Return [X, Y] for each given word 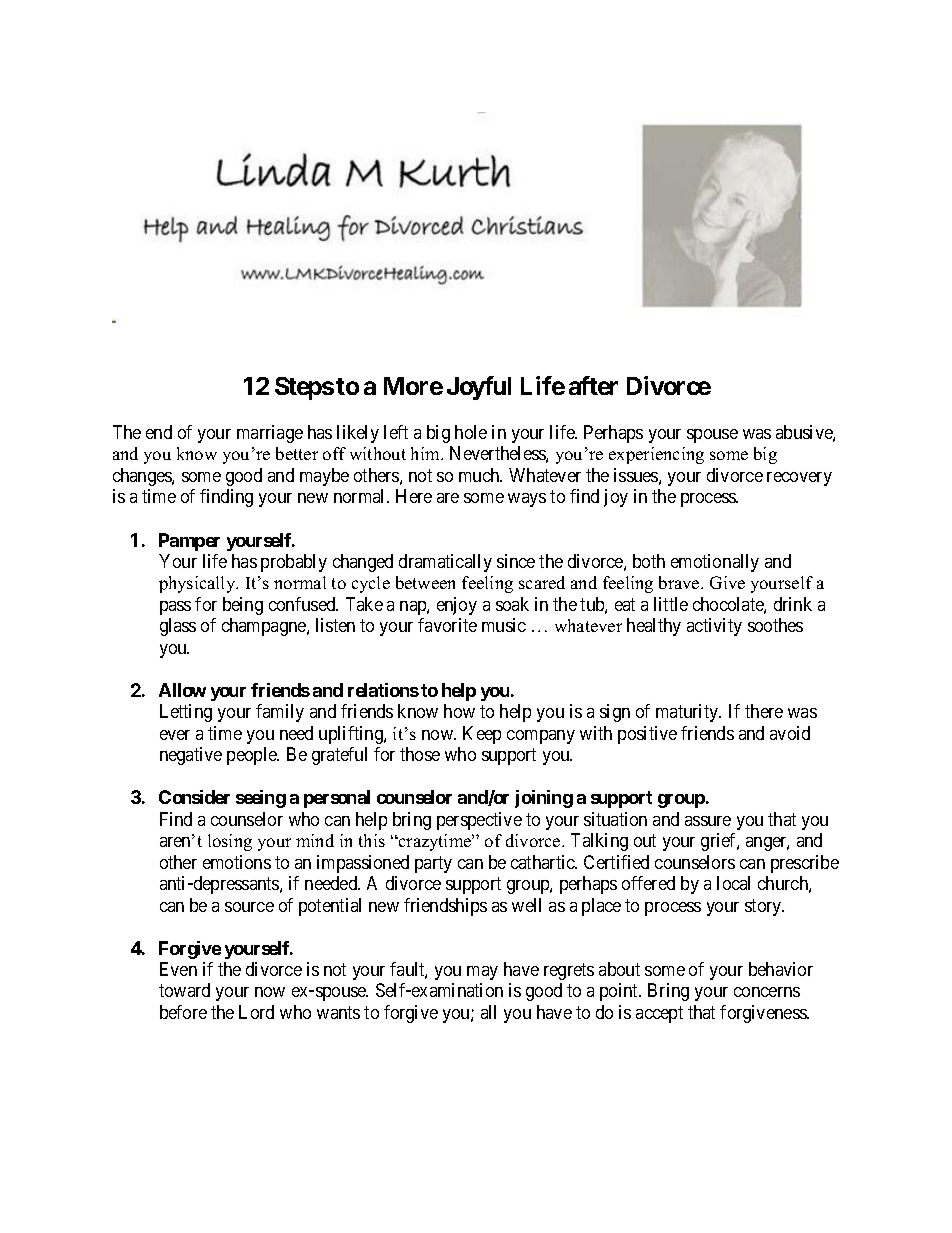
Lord [256, 1012]
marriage [270, 434]
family [280, 713]
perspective [479, 821]
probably [294, 563]
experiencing [656, 455]
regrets [569, 971]
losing [230, 842]
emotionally [715, 563]
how [459, 711]
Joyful [479, 388]
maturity [688, 713]
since [516, 561]
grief [720, 842]
